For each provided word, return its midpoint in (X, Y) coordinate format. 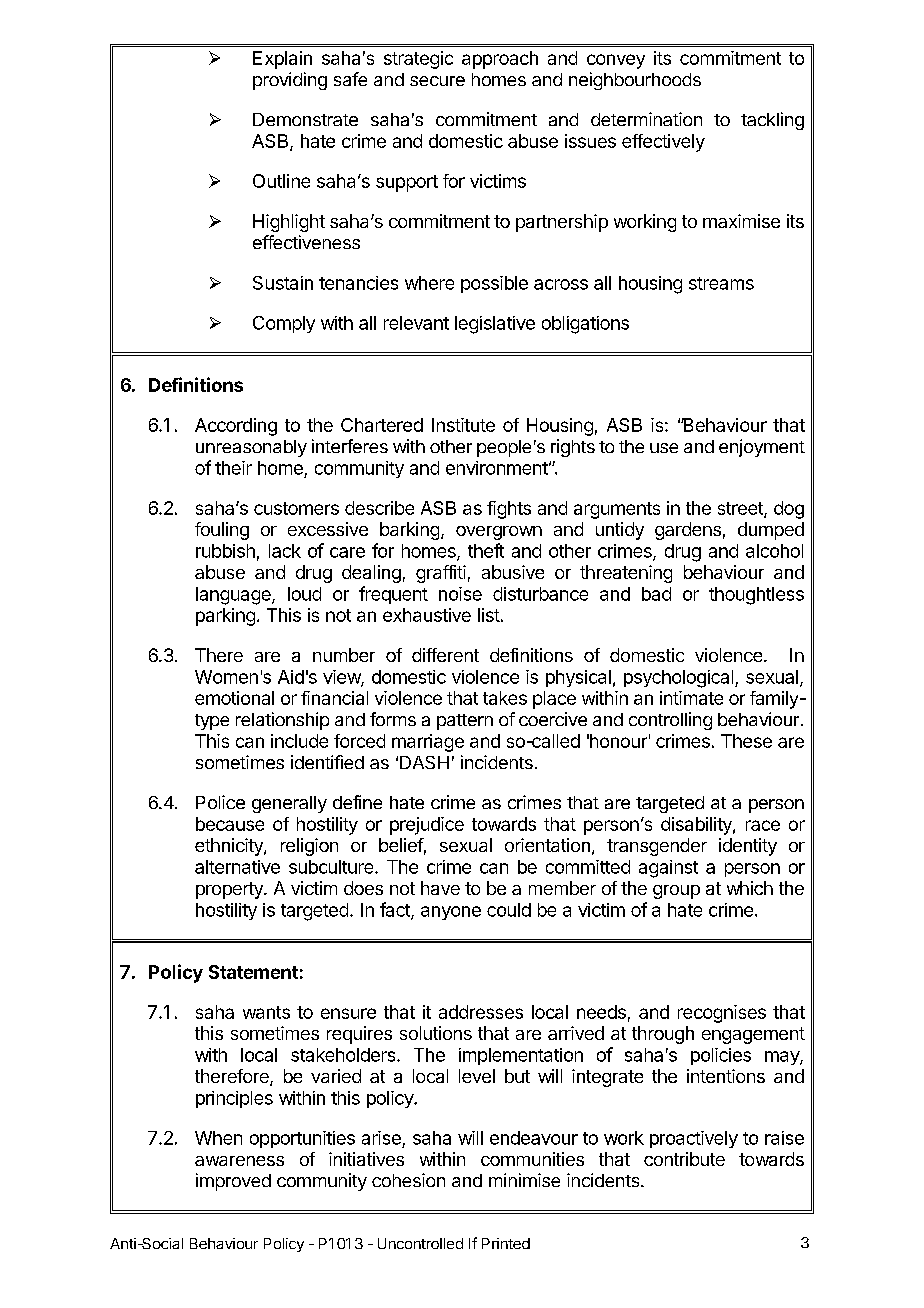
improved (233, 1182)
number (344, 655)
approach (500, 60)
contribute (684, 1159)
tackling (772, 121)
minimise (524, 1180)
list (489, 615)
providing (290, 81)
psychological (680, 679)
